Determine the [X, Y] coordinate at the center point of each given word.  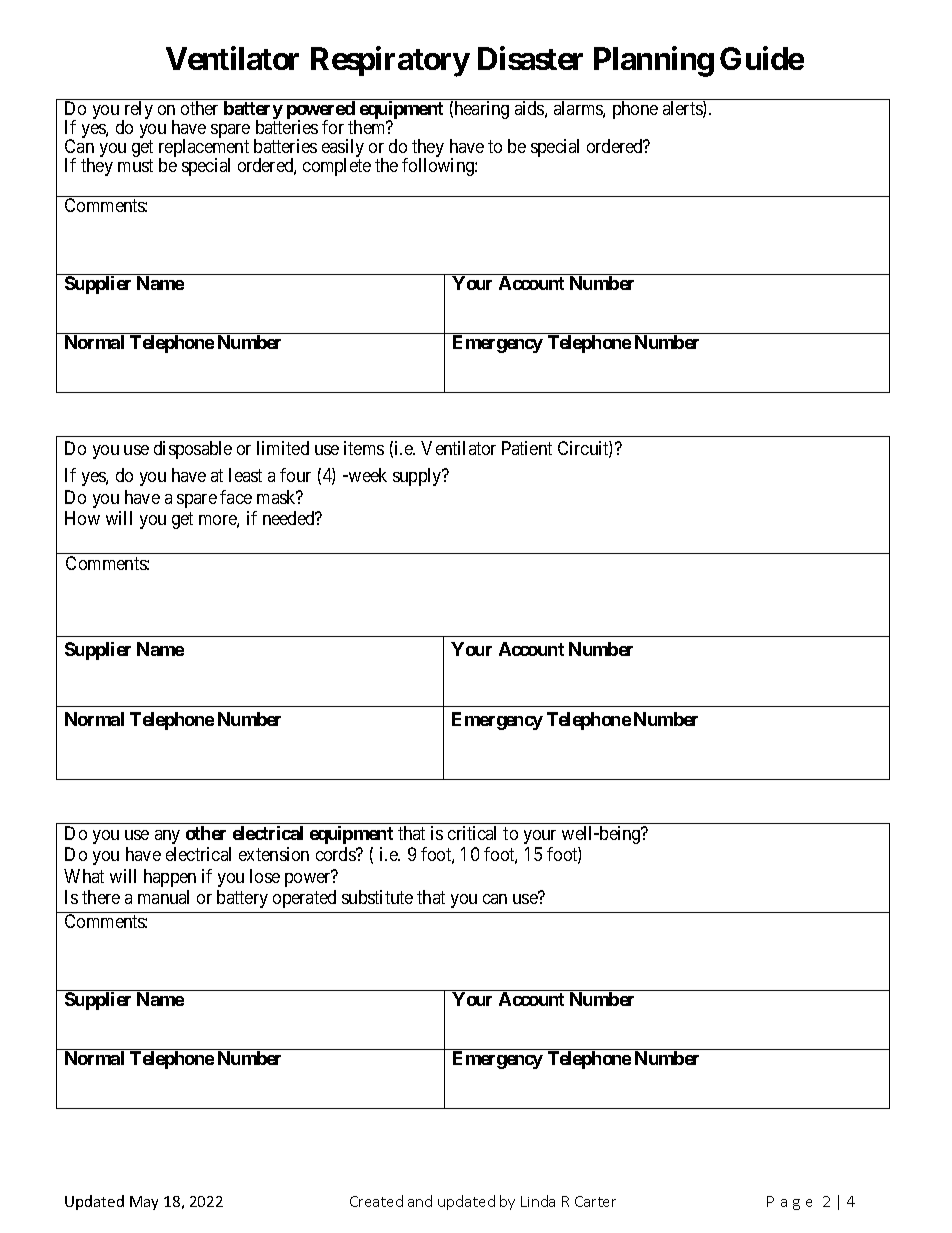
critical [472, 833]
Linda [538, 1201]
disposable [193, 450]
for [333, 127]
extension [274, 854]
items [364, 448]
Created [376, 1201]
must [135, 166]
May [144, 1203]
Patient [527, 448]
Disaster [530, 58]
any [167, 837]
